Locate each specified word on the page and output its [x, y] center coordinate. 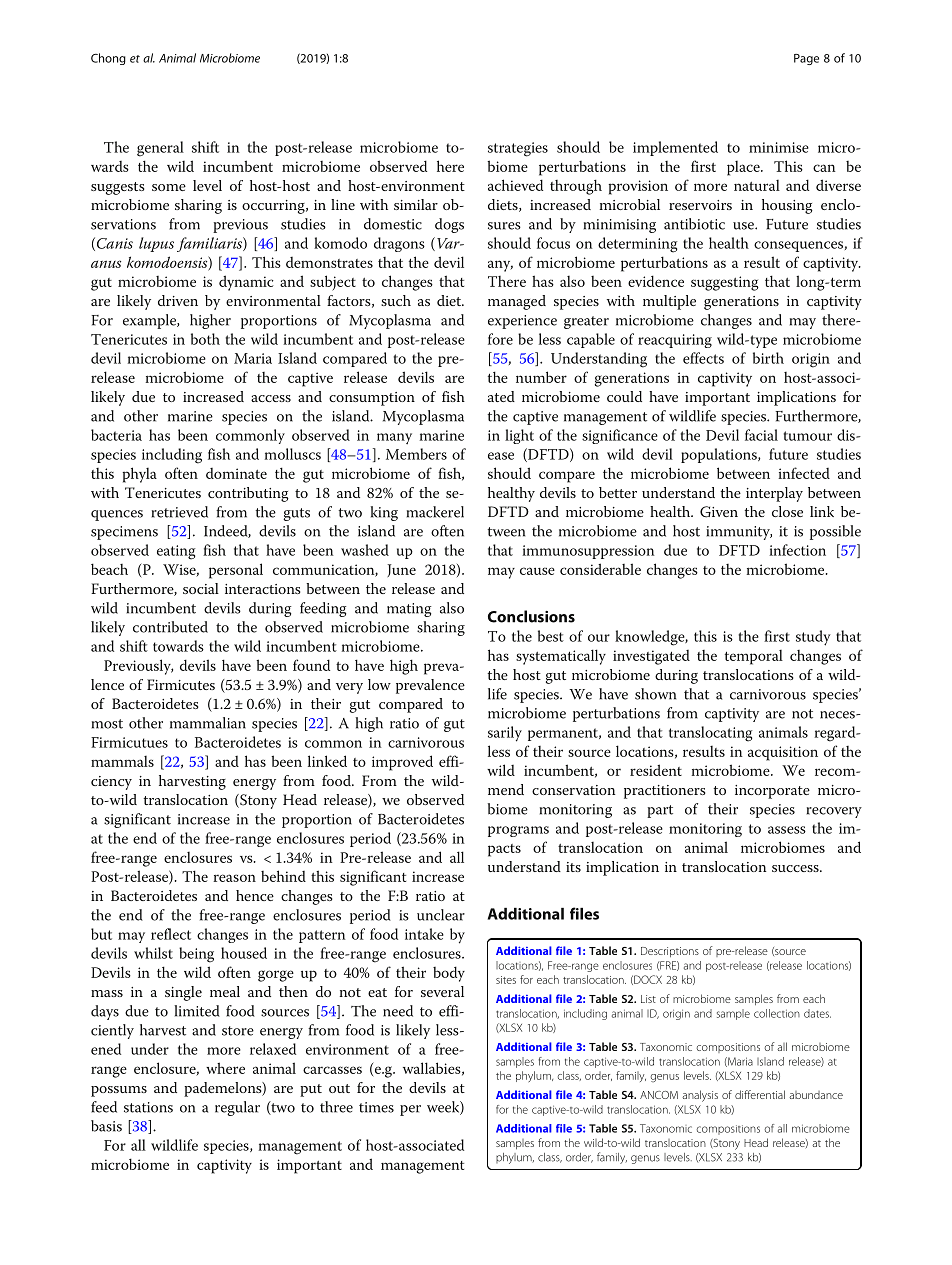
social [201, 588]
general [160, 149]
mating [409, 610]
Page [806, 59]
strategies [518, 149]
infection [797, 550]
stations [148, 1107]
